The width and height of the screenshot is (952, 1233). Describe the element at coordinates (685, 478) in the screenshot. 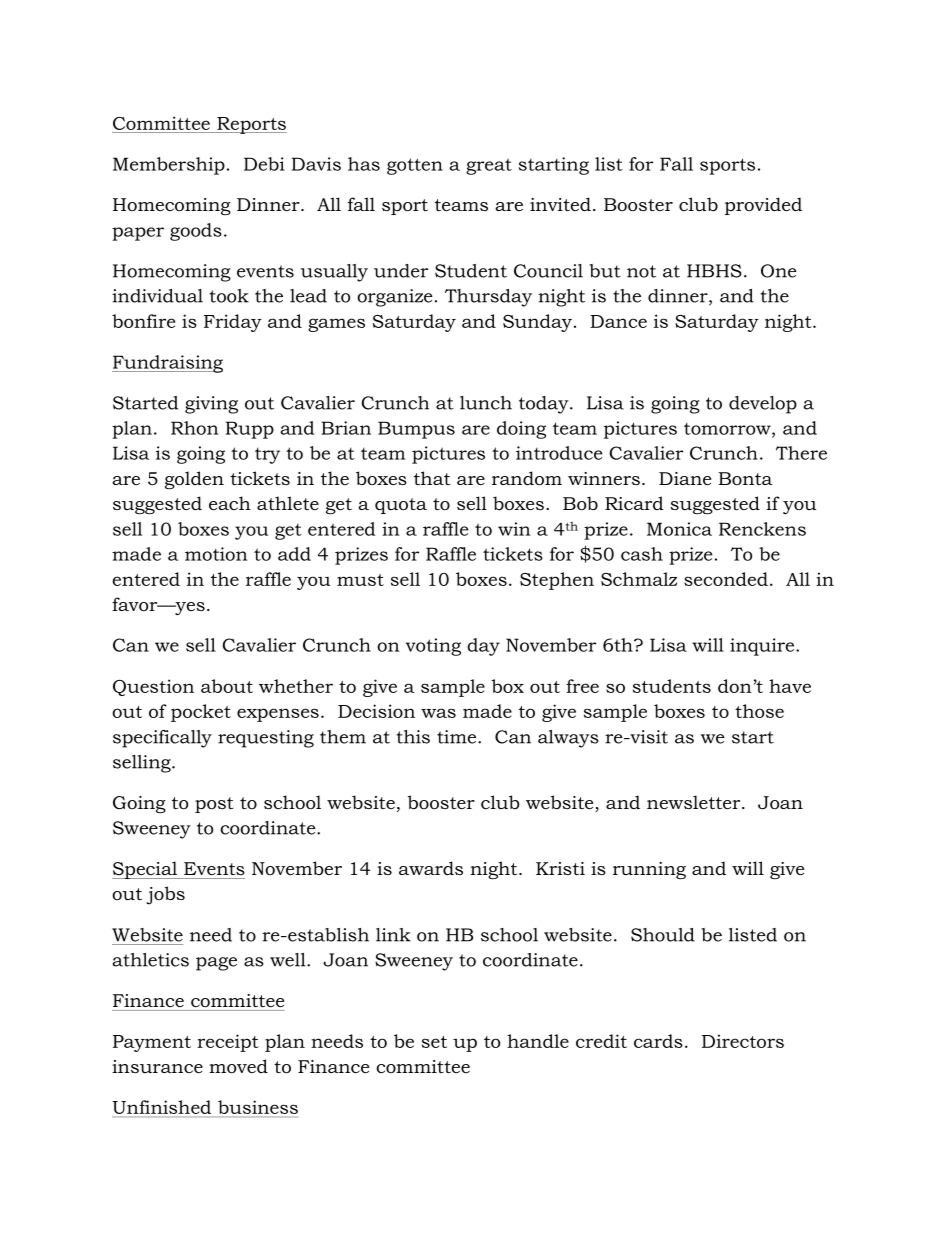

I see `Diane` at that location.
